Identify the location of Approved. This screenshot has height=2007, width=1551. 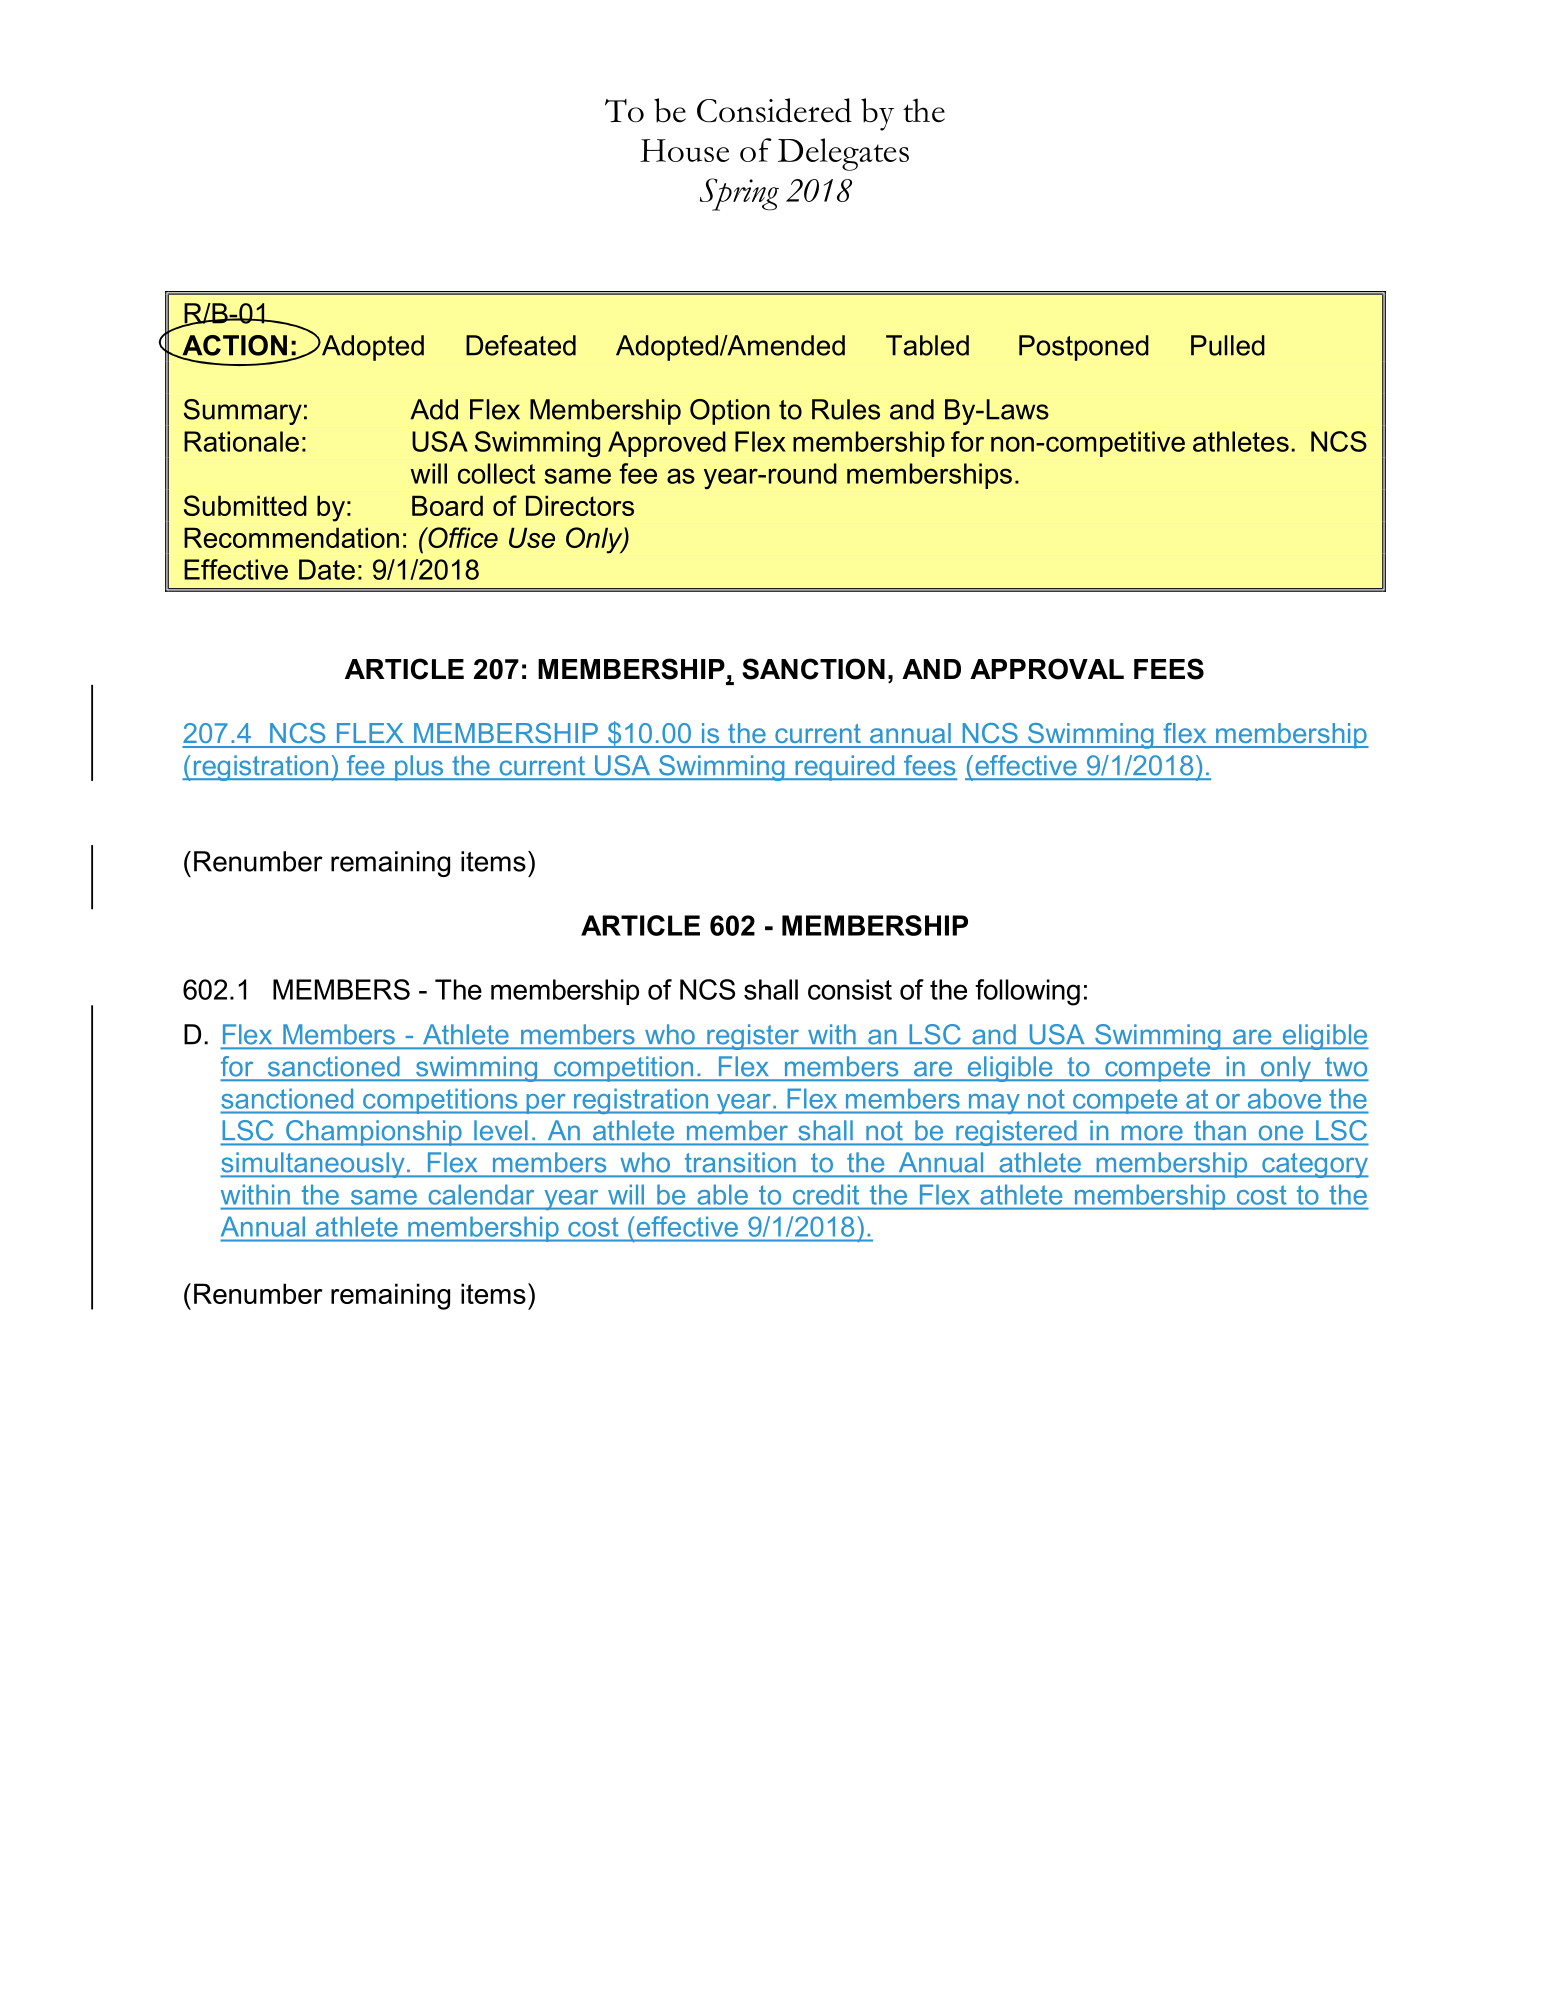
(667, 444).
